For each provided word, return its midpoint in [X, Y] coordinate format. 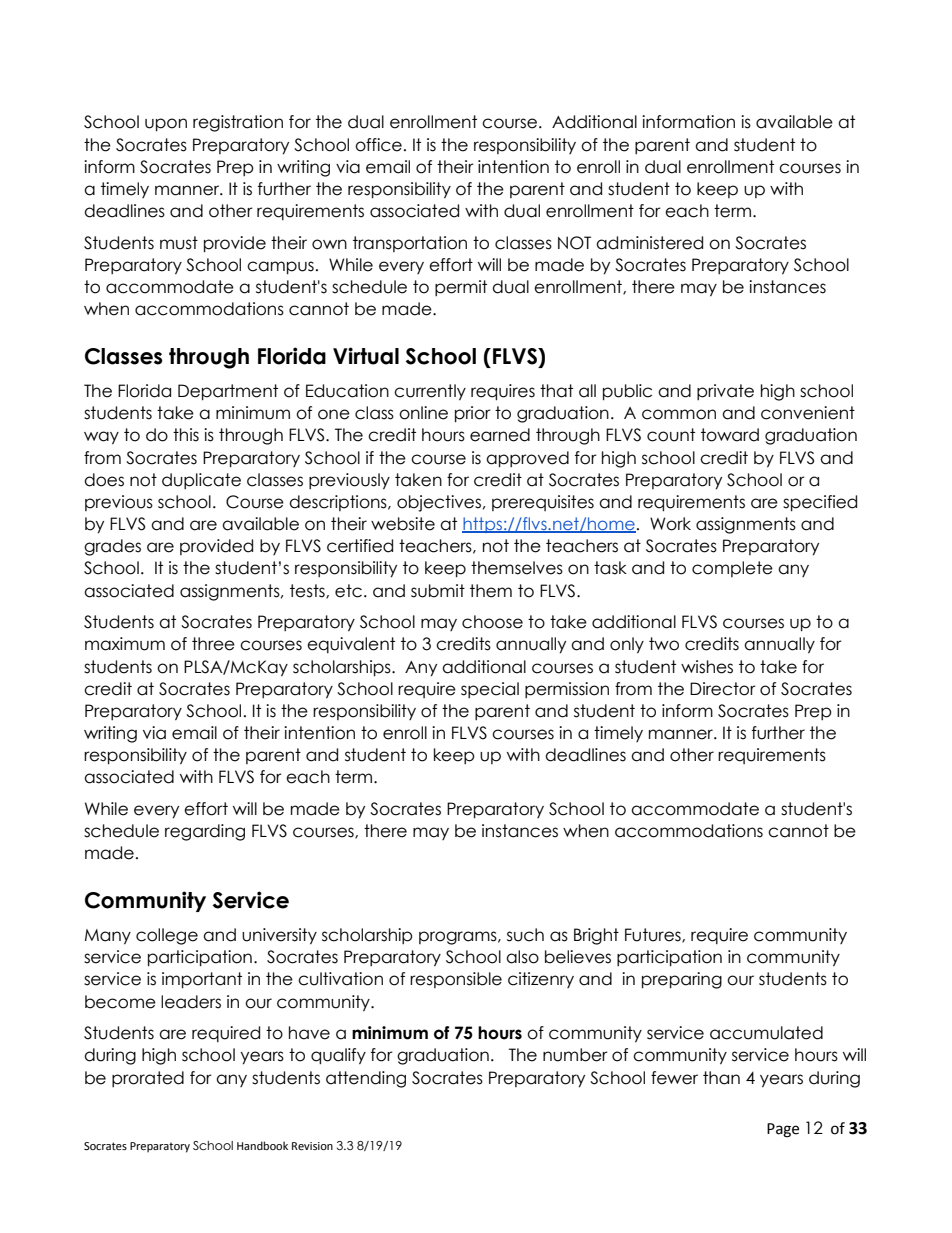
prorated [148, 1079]
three [213, 644]
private [725, 392]
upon [166, 124]
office [378, 145]
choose [492, 622]
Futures [654, 935]
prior [473, 414]
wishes [707, 667]
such [525, 935]
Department [228, 392]
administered [649, 243]
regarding [205, 832]
